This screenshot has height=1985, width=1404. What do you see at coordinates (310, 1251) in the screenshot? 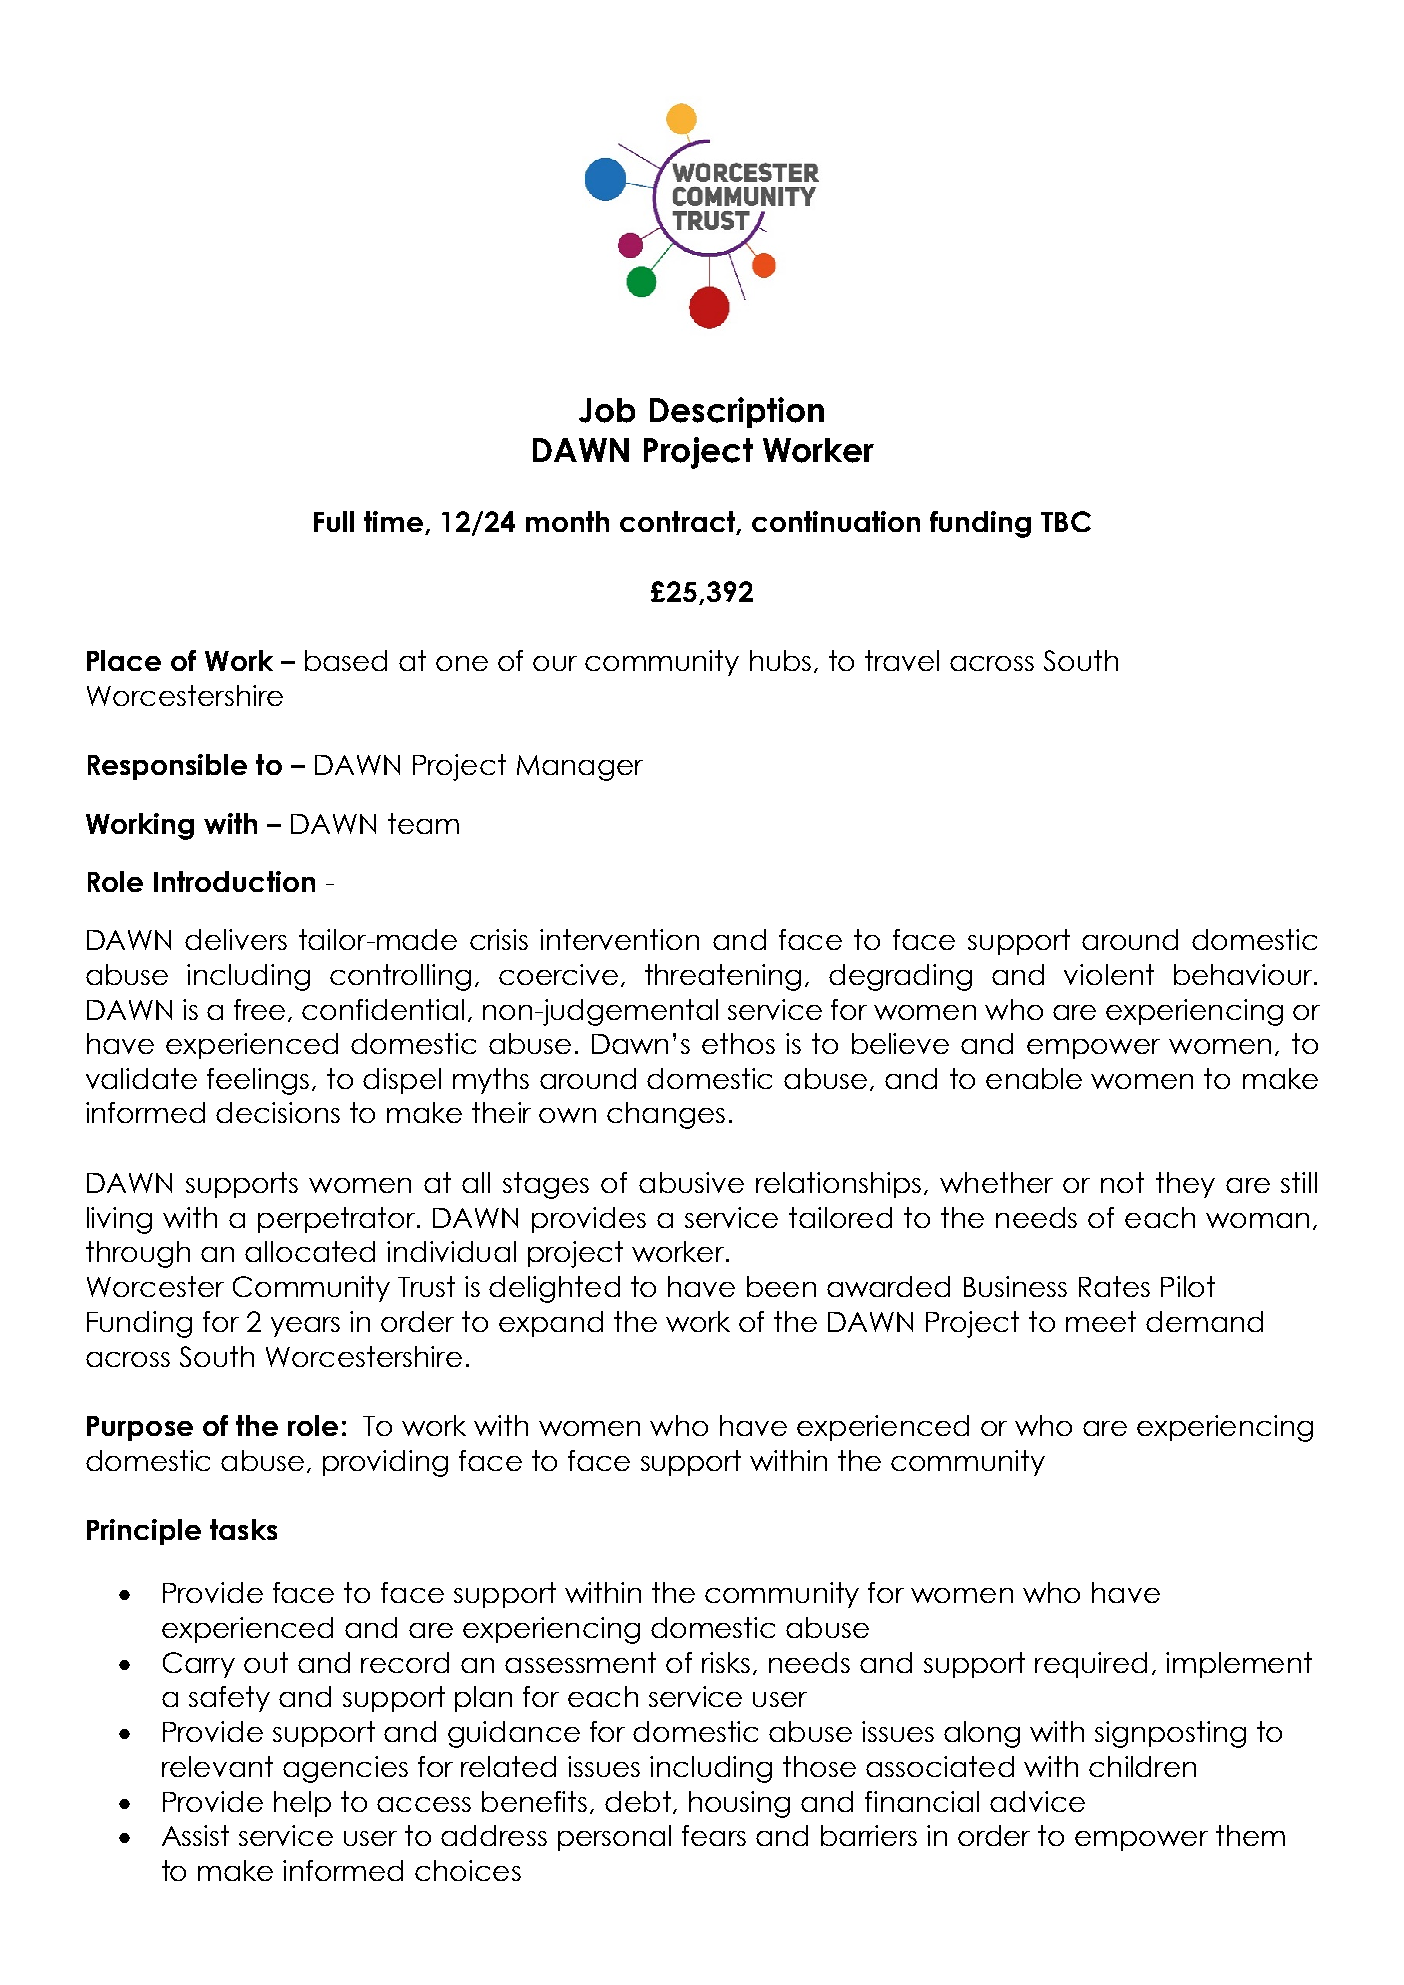
I see `allocated` at bounding box center [310, 1251].
